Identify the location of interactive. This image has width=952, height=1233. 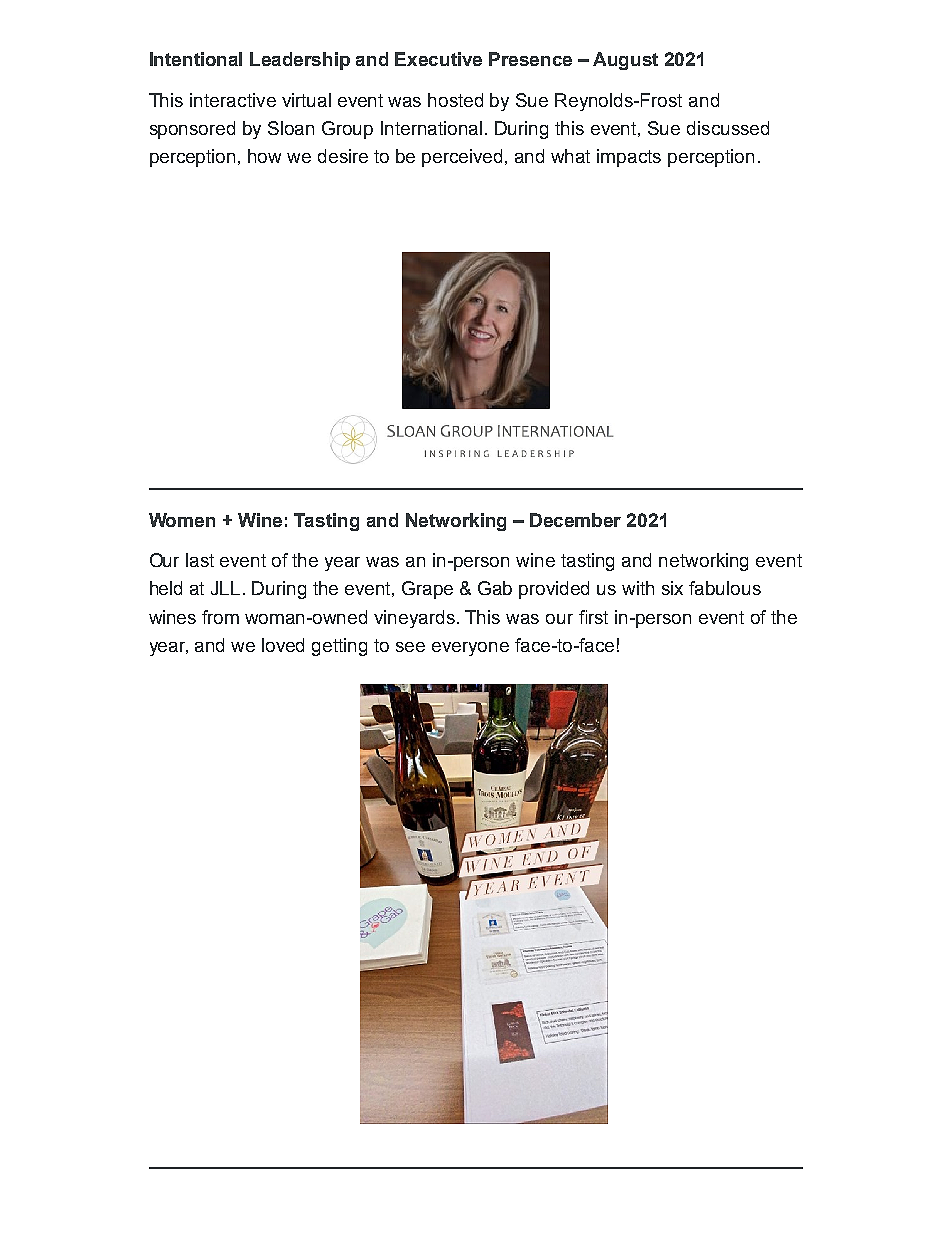
(233, 100).
